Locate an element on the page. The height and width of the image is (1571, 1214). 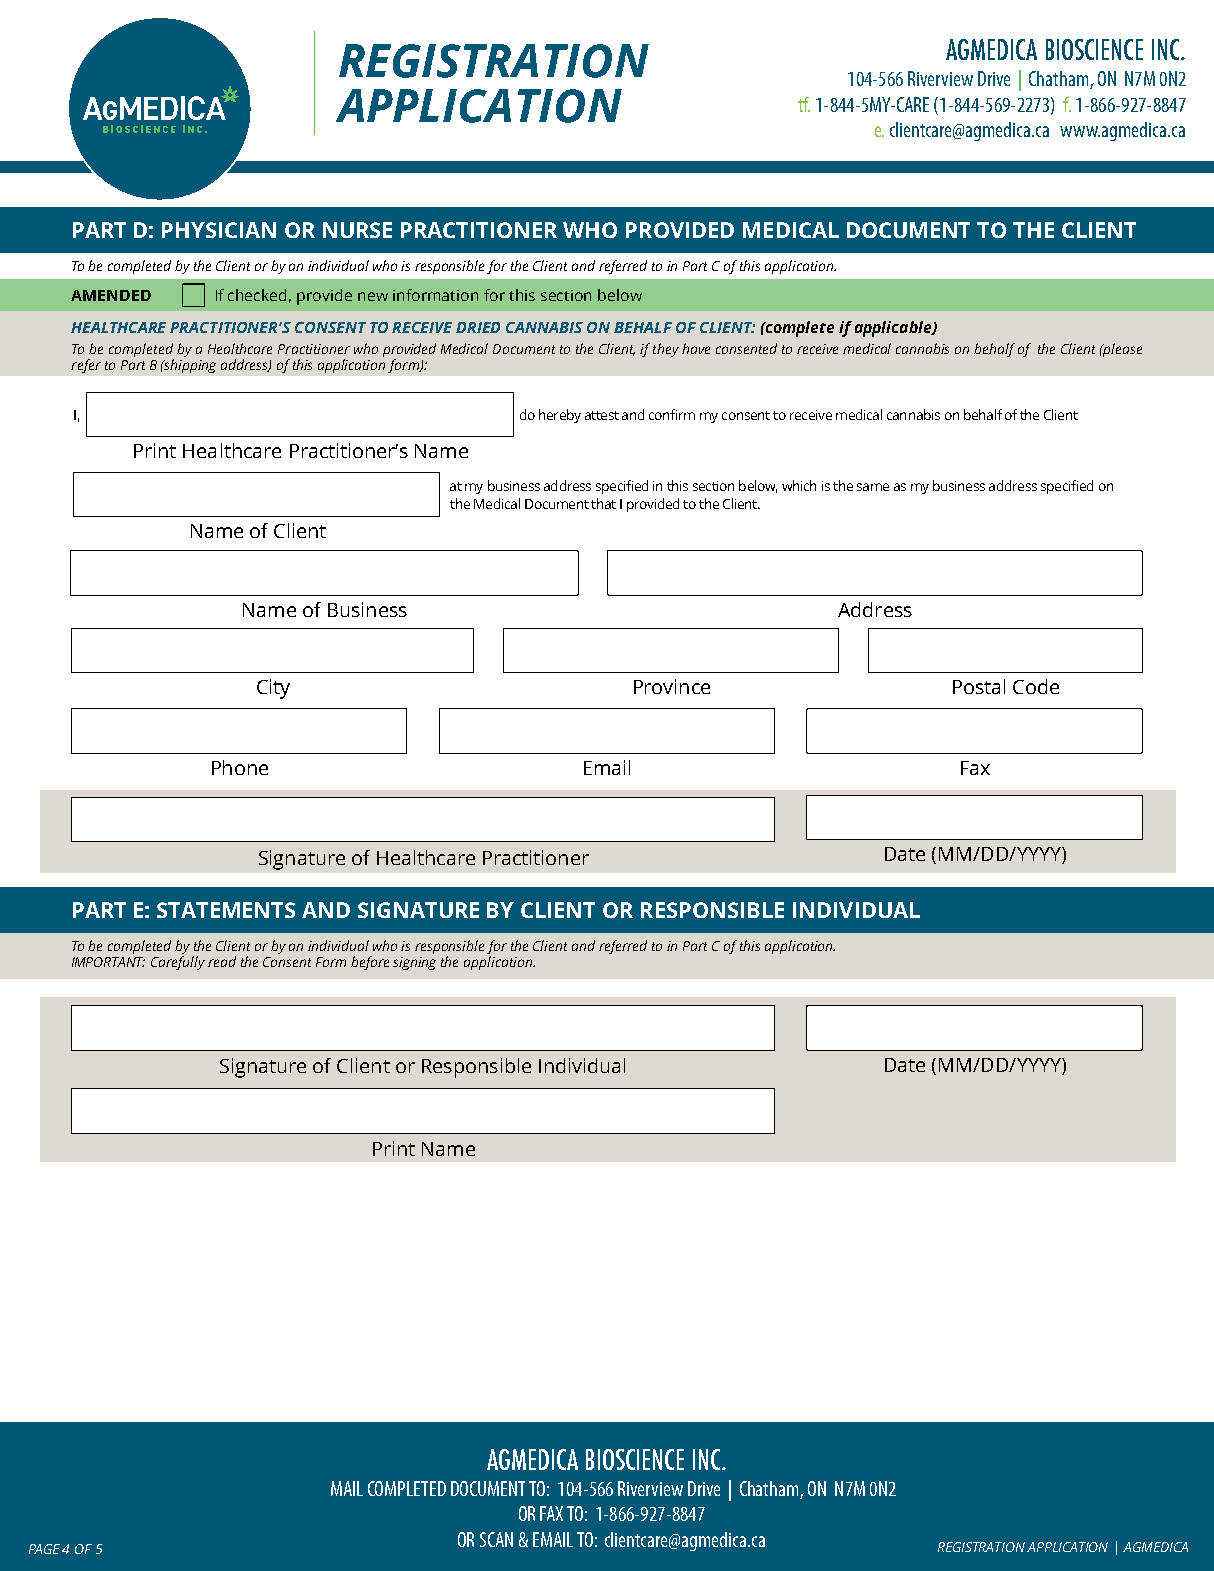
AMENDED is located at coordinates (111, 295).
